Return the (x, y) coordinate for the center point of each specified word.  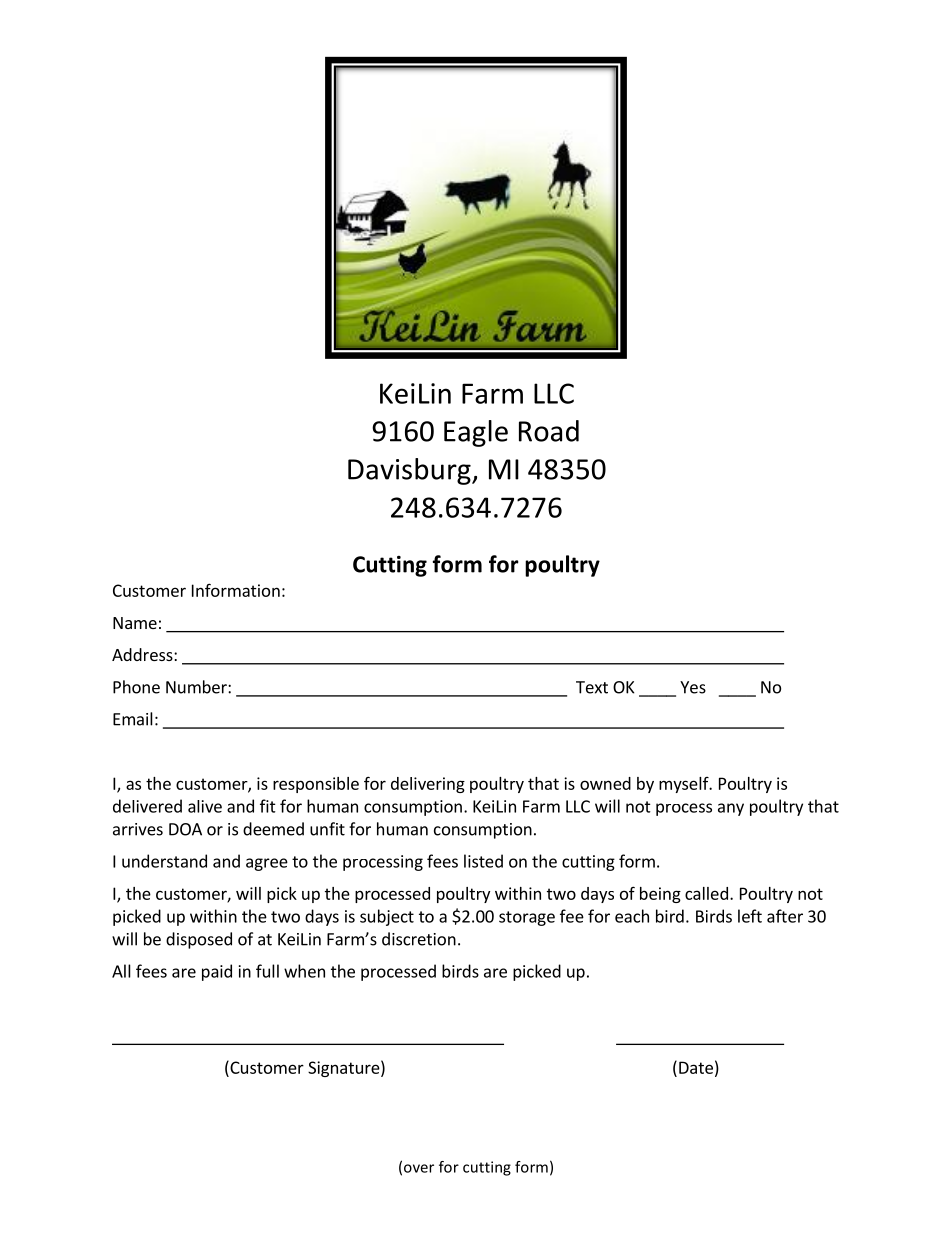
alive (205, 806)
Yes (693, 687)
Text (592, 687)
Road (549, 431)
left (750, 916)
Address (143, 654)
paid (217, 972)
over (419, 1168)
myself (685, 785)
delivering (428, 785)
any (731, 809)
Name (135, 623)
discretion (419, 939)
